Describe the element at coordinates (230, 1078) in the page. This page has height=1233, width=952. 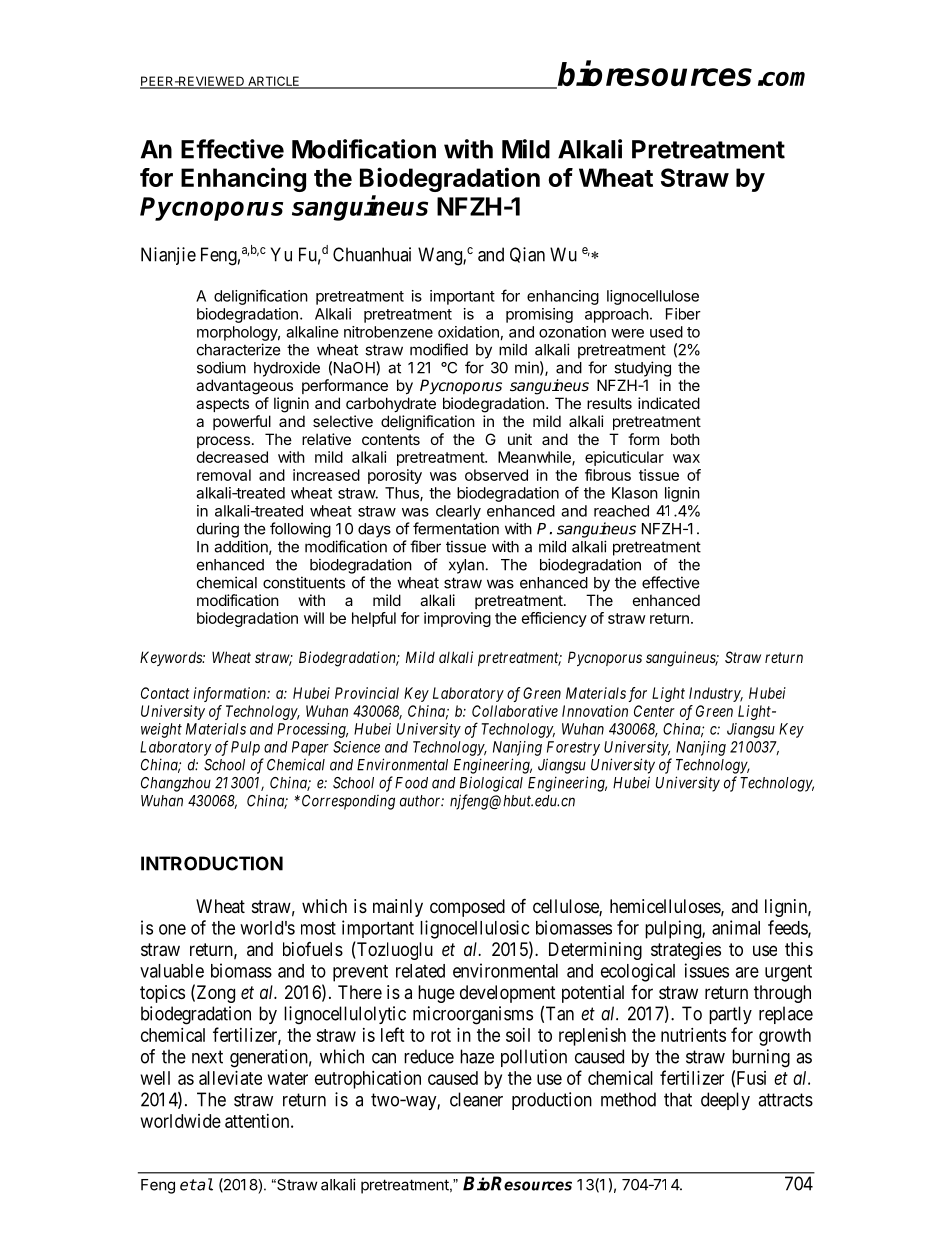
I see `alleviate` at that location.
